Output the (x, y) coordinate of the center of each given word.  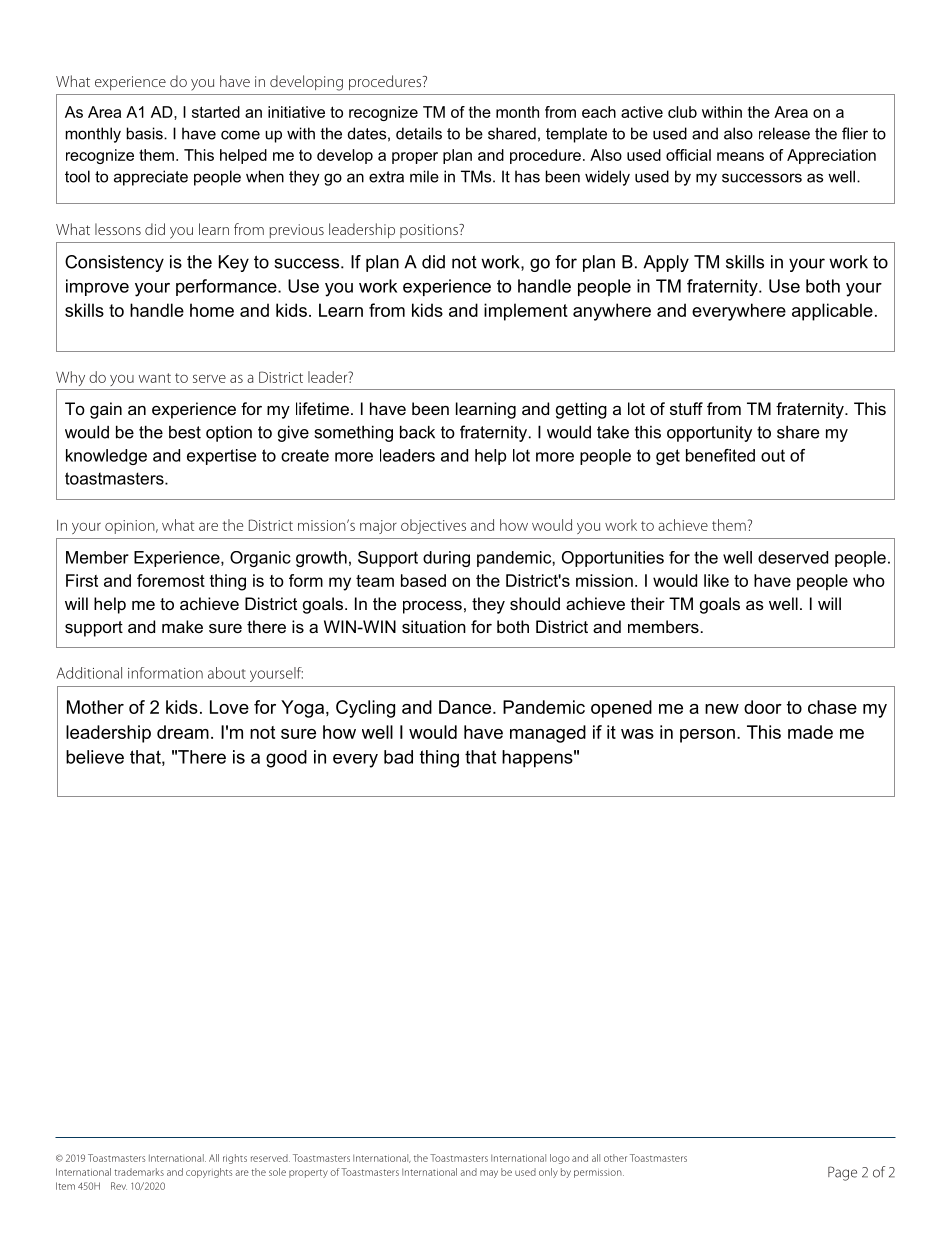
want (155, 378)
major (378, 527)
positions (430, 231)
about (227, 673)
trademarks (139, 1172)
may (489, 1174)
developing (306, 83)
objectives (433, 526)
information (165, 673)
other (615, 1158)
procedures (386, 82)
